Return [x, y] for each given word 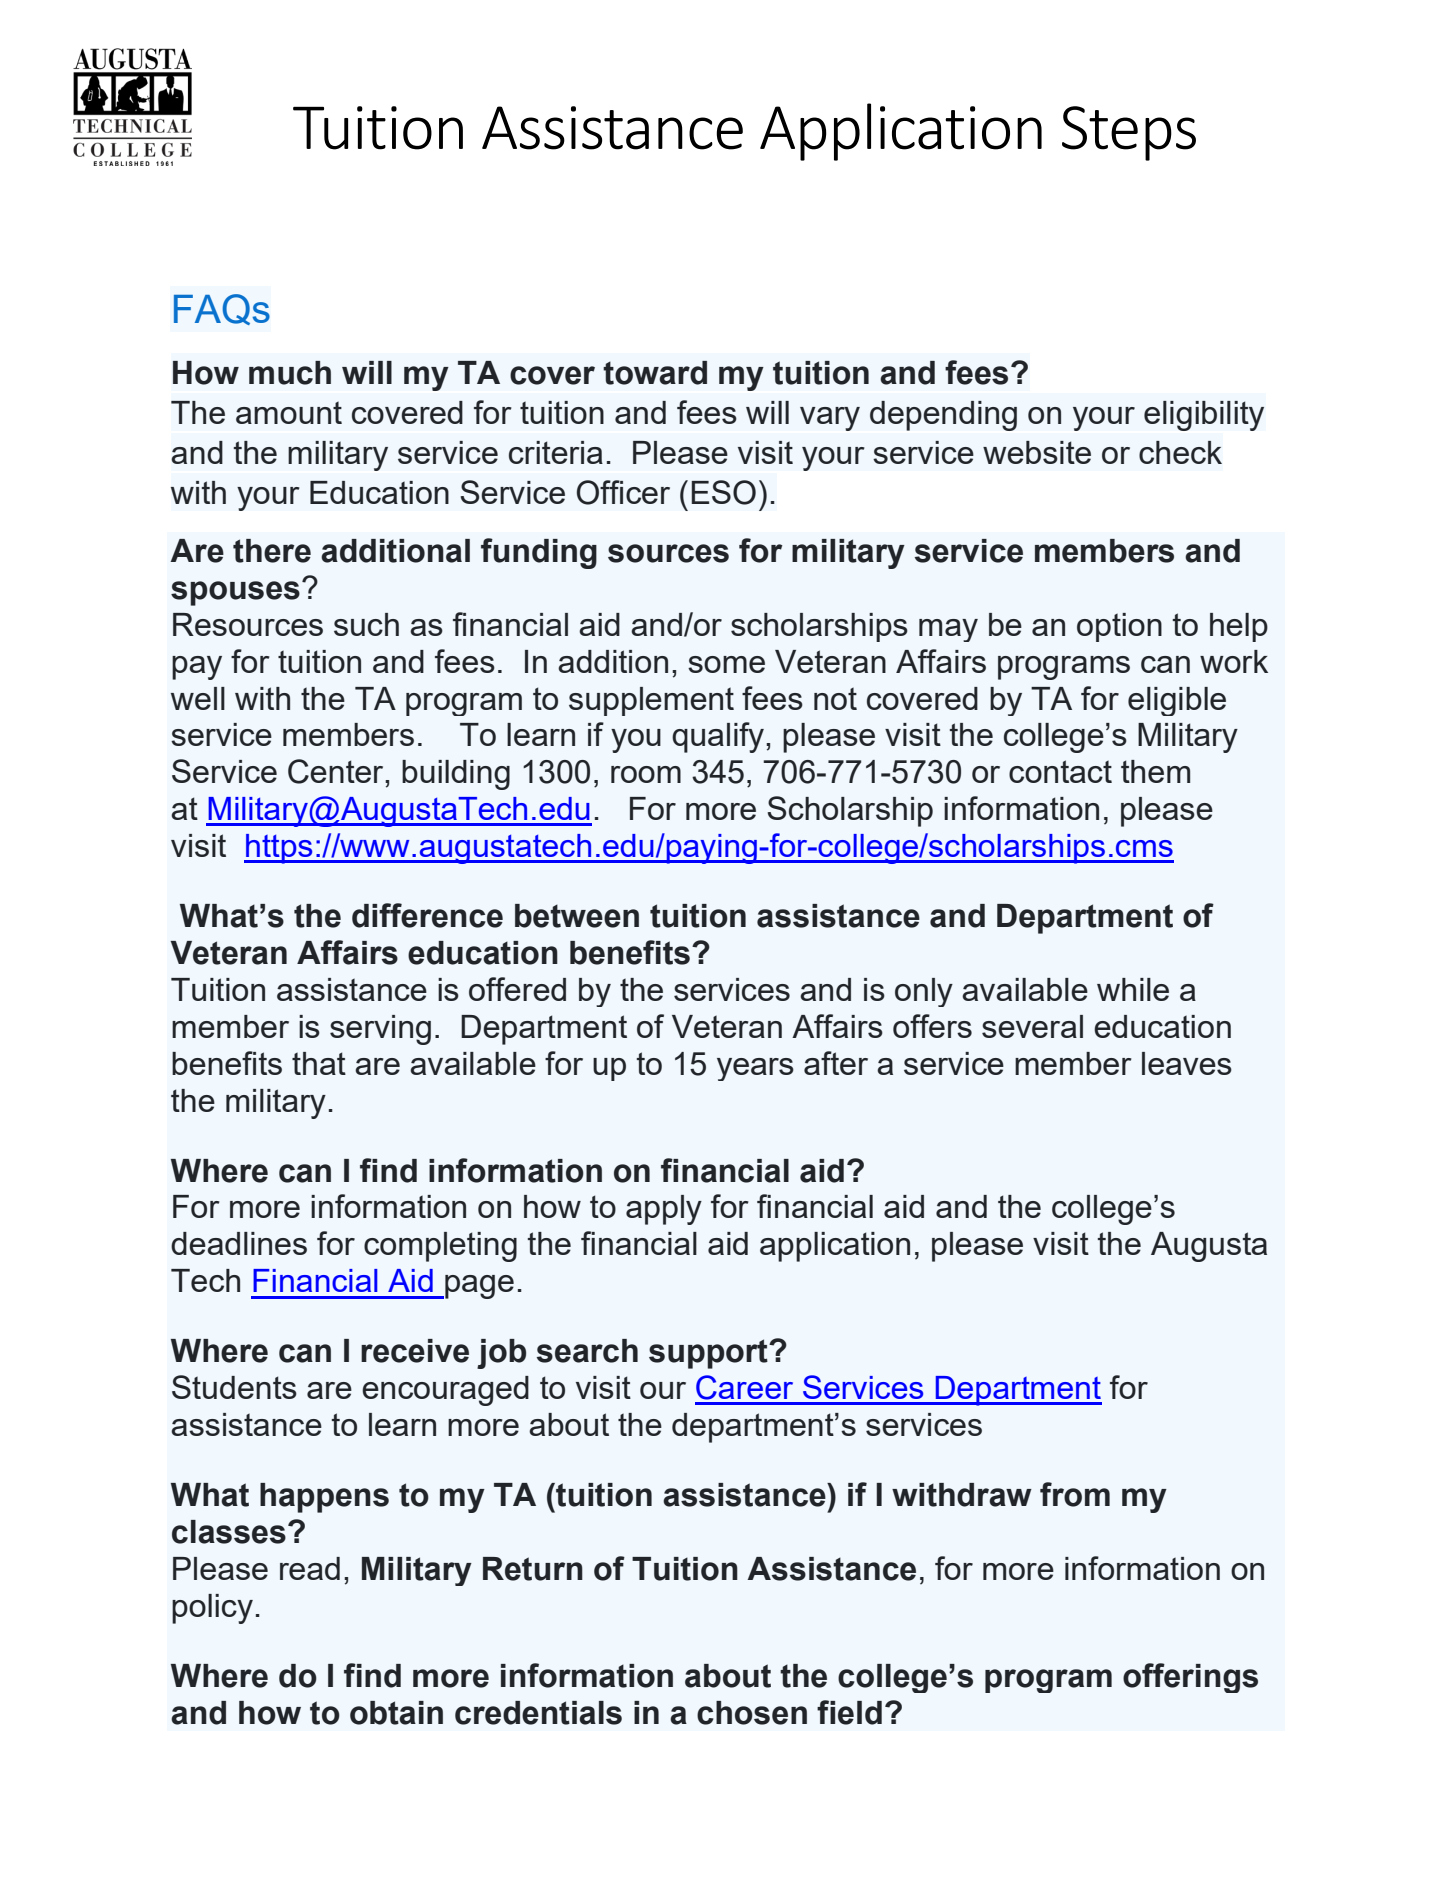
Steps [1129, 133]
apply [664, 1210]
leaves [1187, 1063]
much [290, 373]
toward [655, 373]
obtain [396, 1713]
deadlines [239, 1243]
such [366, 624]
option [1119, 627]
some [726, 664]
